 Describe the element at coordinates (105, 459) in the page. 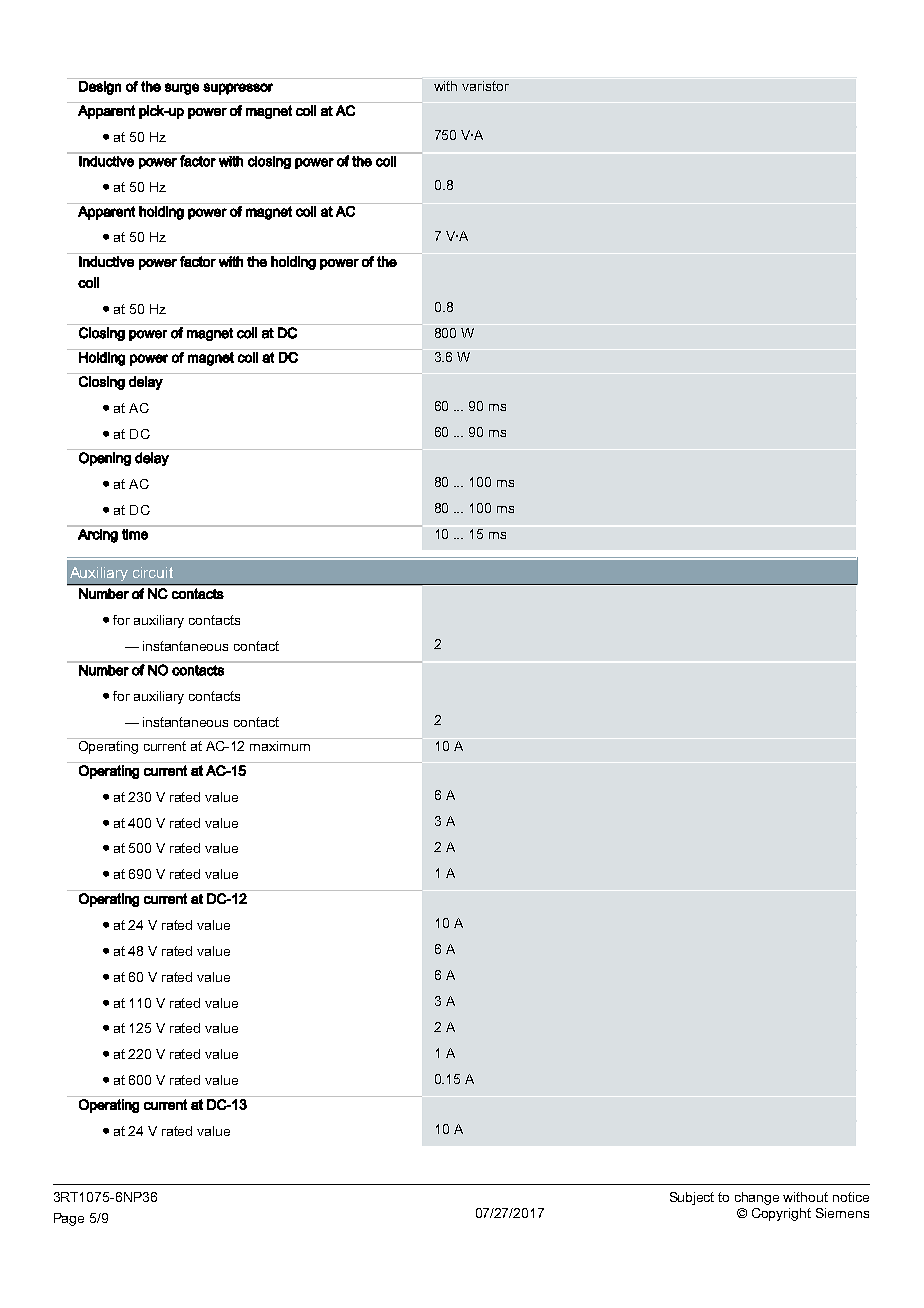

I see `Opening` at that location.
